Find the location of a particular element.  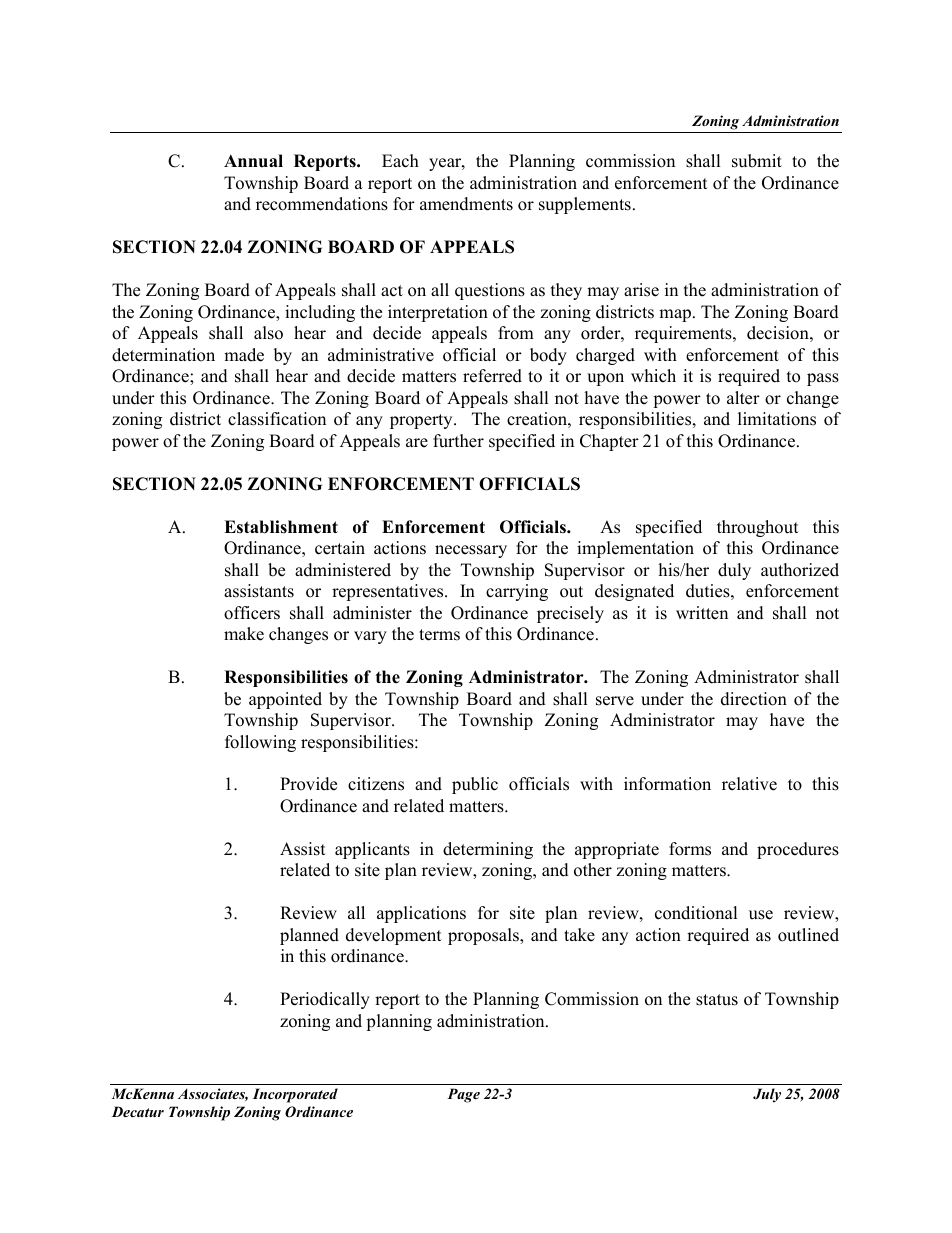

direction is located at coordinates (754, 699).
